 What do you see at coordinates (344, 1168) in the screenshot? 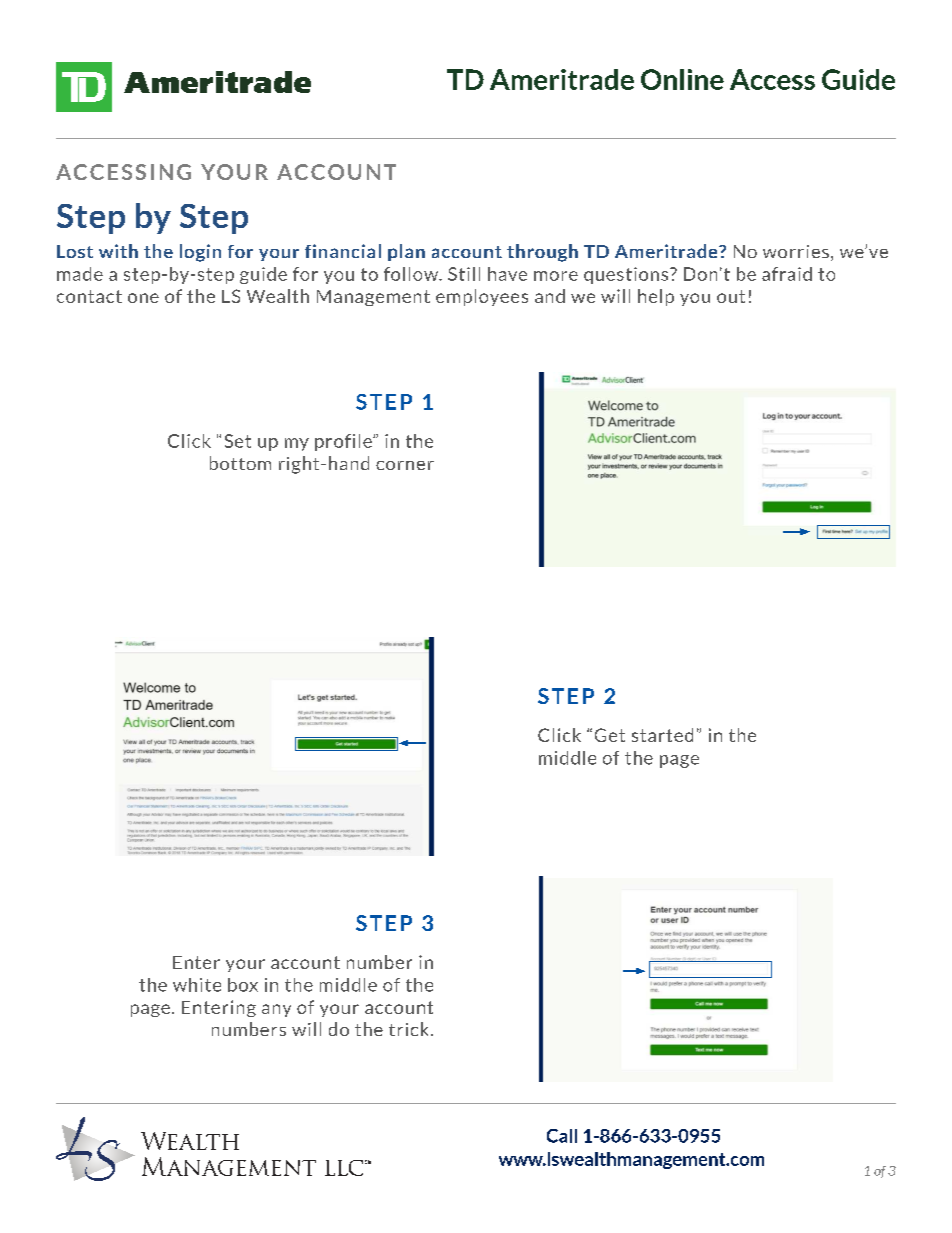
I see `llc` at bounding box center [344, 1168].
